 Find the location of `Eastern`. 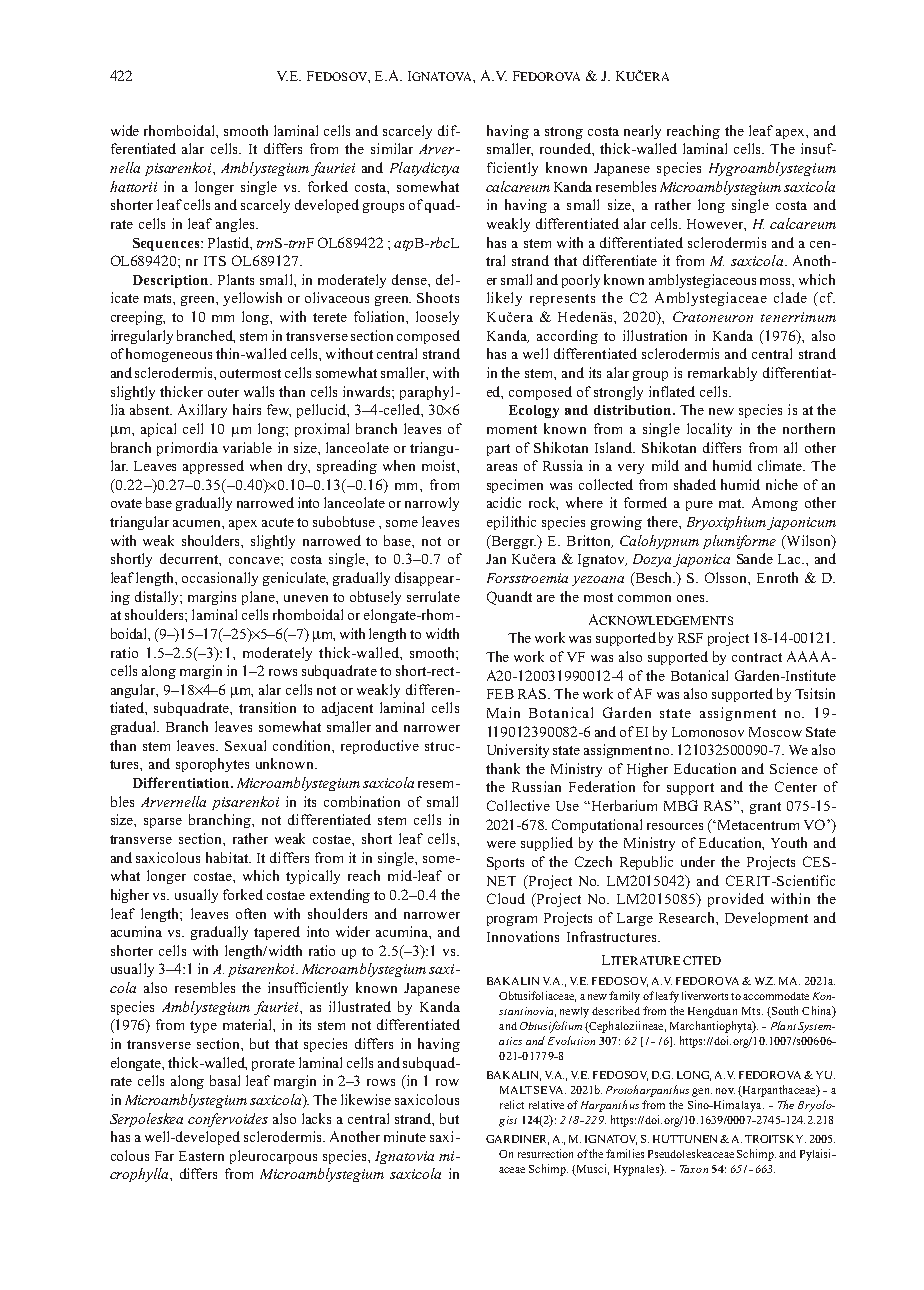

Eastern is located at coordinates (201, 1156).
